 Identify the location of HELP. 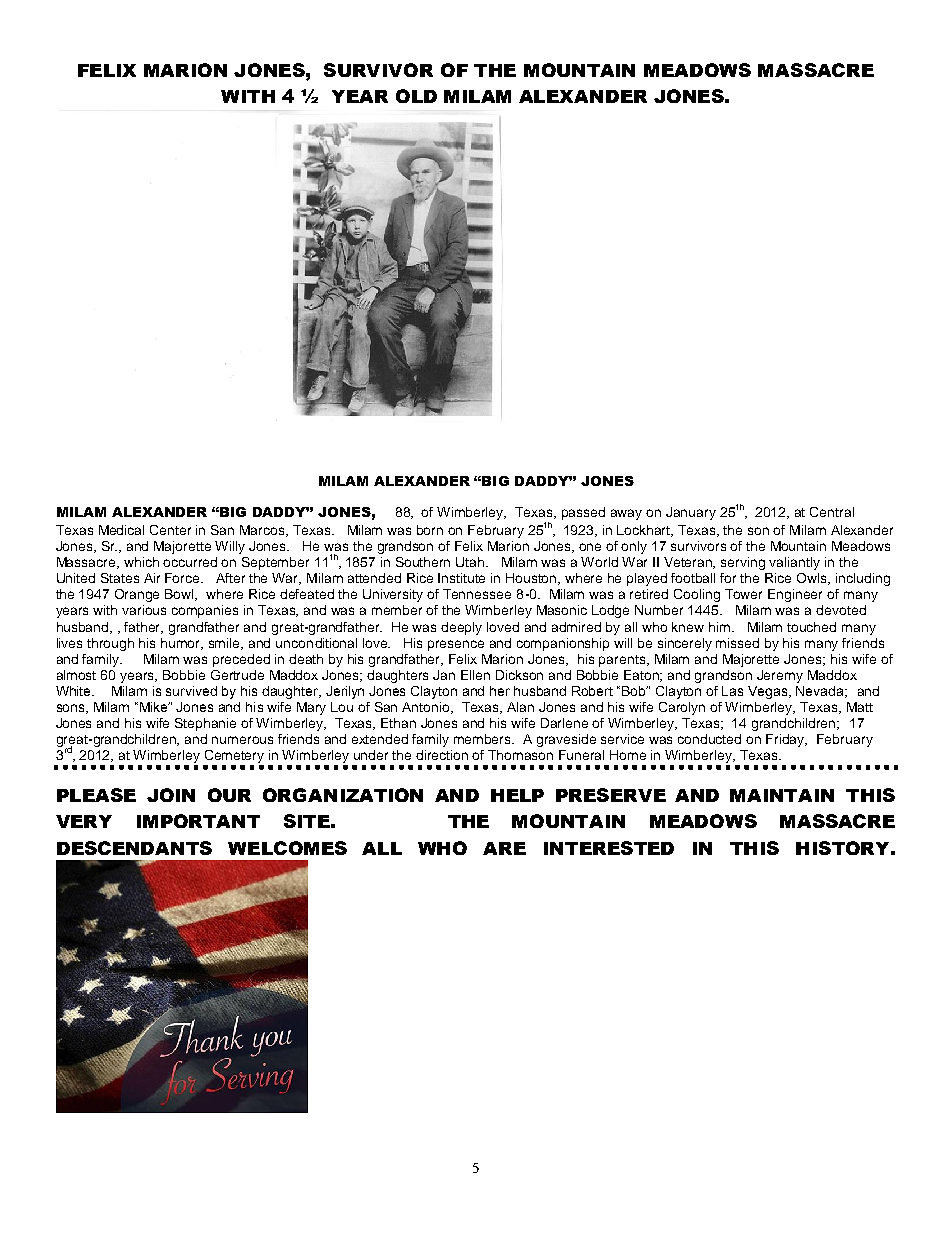
(517, 795).
